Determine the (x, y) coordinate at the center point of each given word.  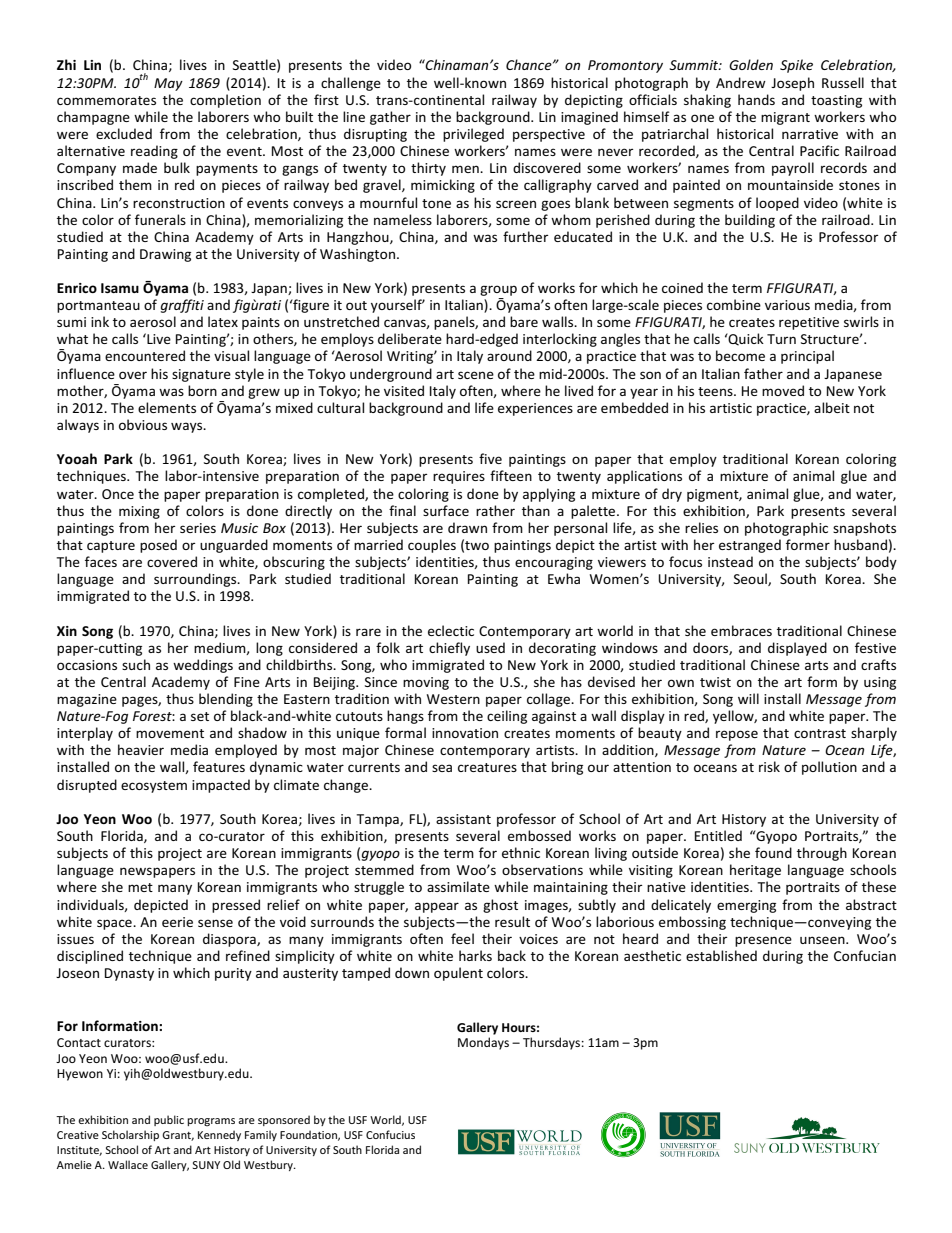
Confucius (390, 1134)
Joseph (792, 84)
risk (769, 766)
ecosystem (154, 787)
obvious (143, 424)
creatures (487, 767)
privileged (473, 135)
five (490, 458)
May (168, 84)
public (169, 1120)
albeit (832, 407)
